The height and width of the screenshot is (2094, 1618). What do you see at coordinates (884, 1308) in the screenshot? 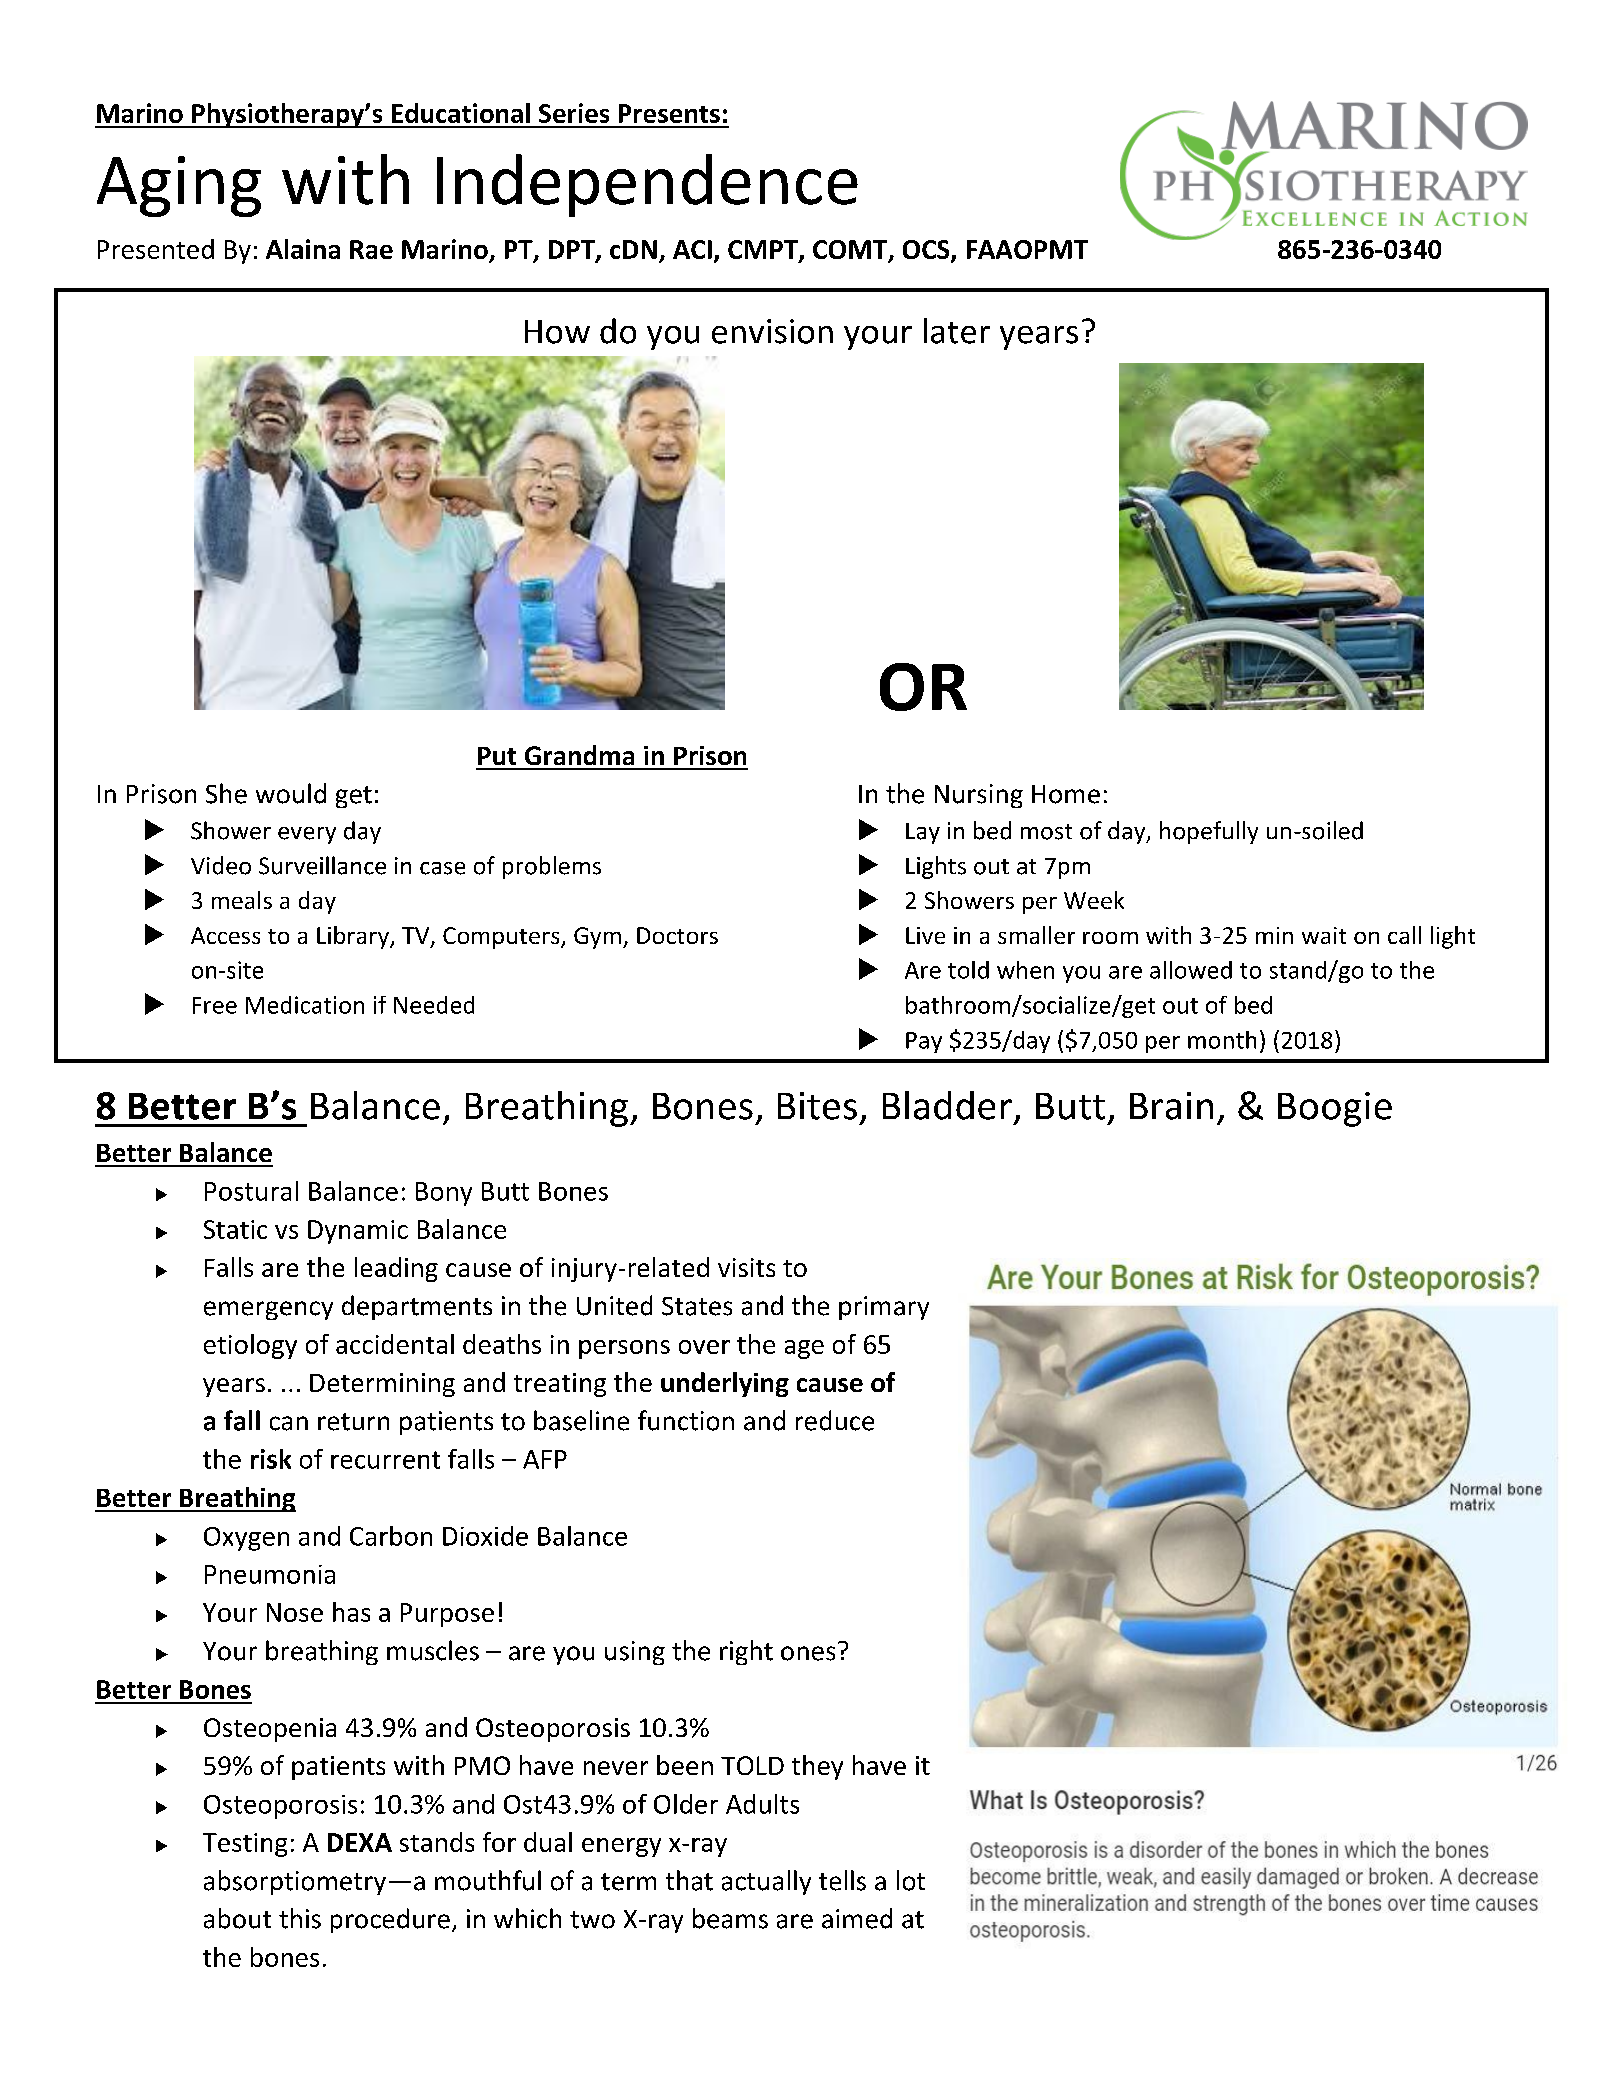
I see `primary` at bounding box center [884, 1308].
